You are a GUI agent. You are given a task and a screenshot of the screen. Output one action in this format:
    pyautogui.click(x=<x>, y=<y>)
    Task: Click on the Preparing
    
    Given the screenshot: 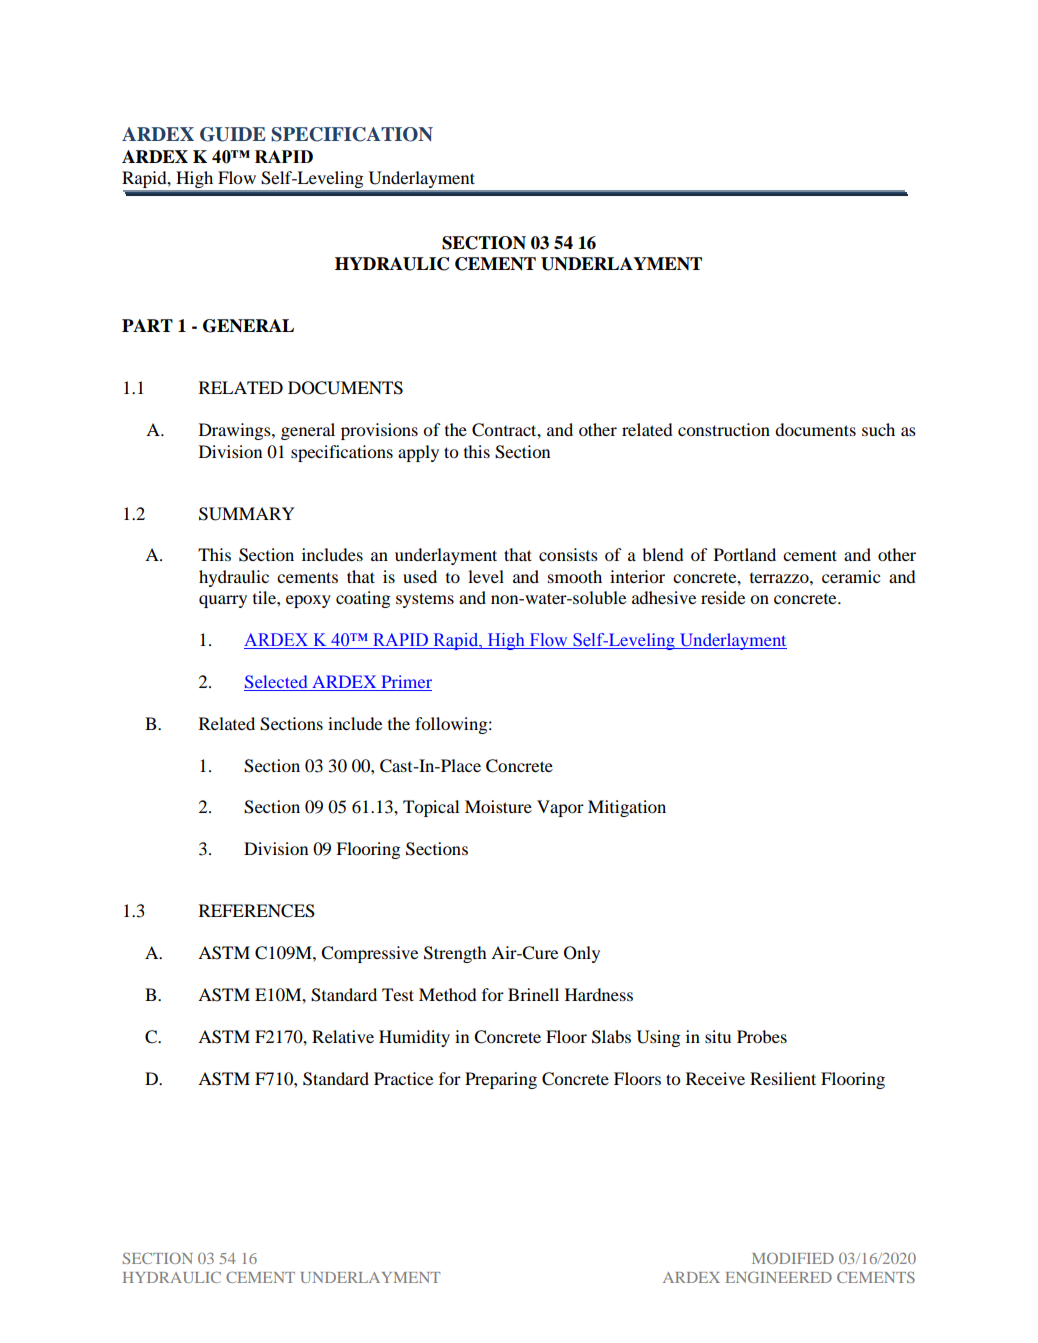 What is the action you would take?
    pyautogui.click(x=501, y=1080)
